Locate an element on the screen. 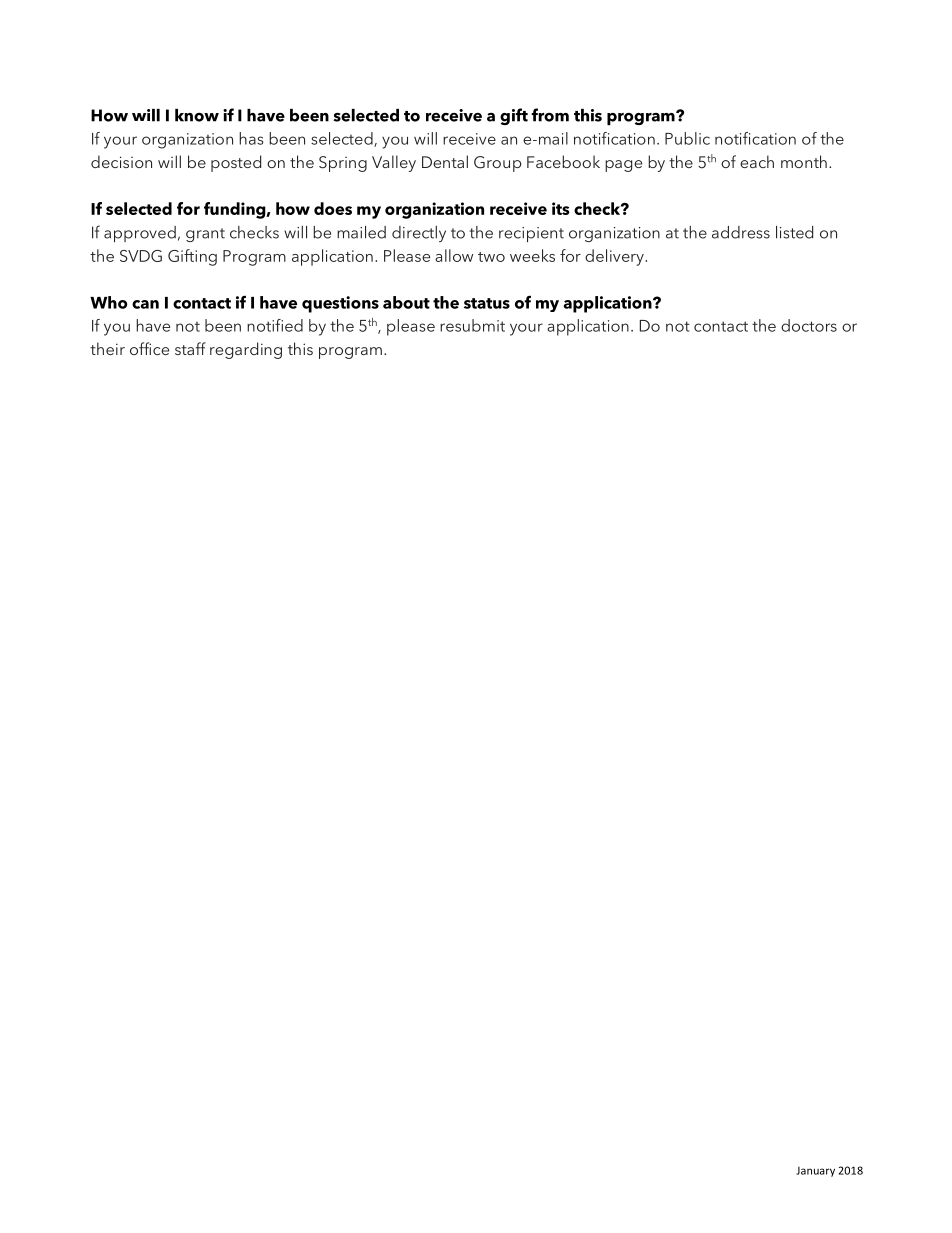 The height and width of the screenshot is (1233, 952). each is located at coordinates (757, 161).
